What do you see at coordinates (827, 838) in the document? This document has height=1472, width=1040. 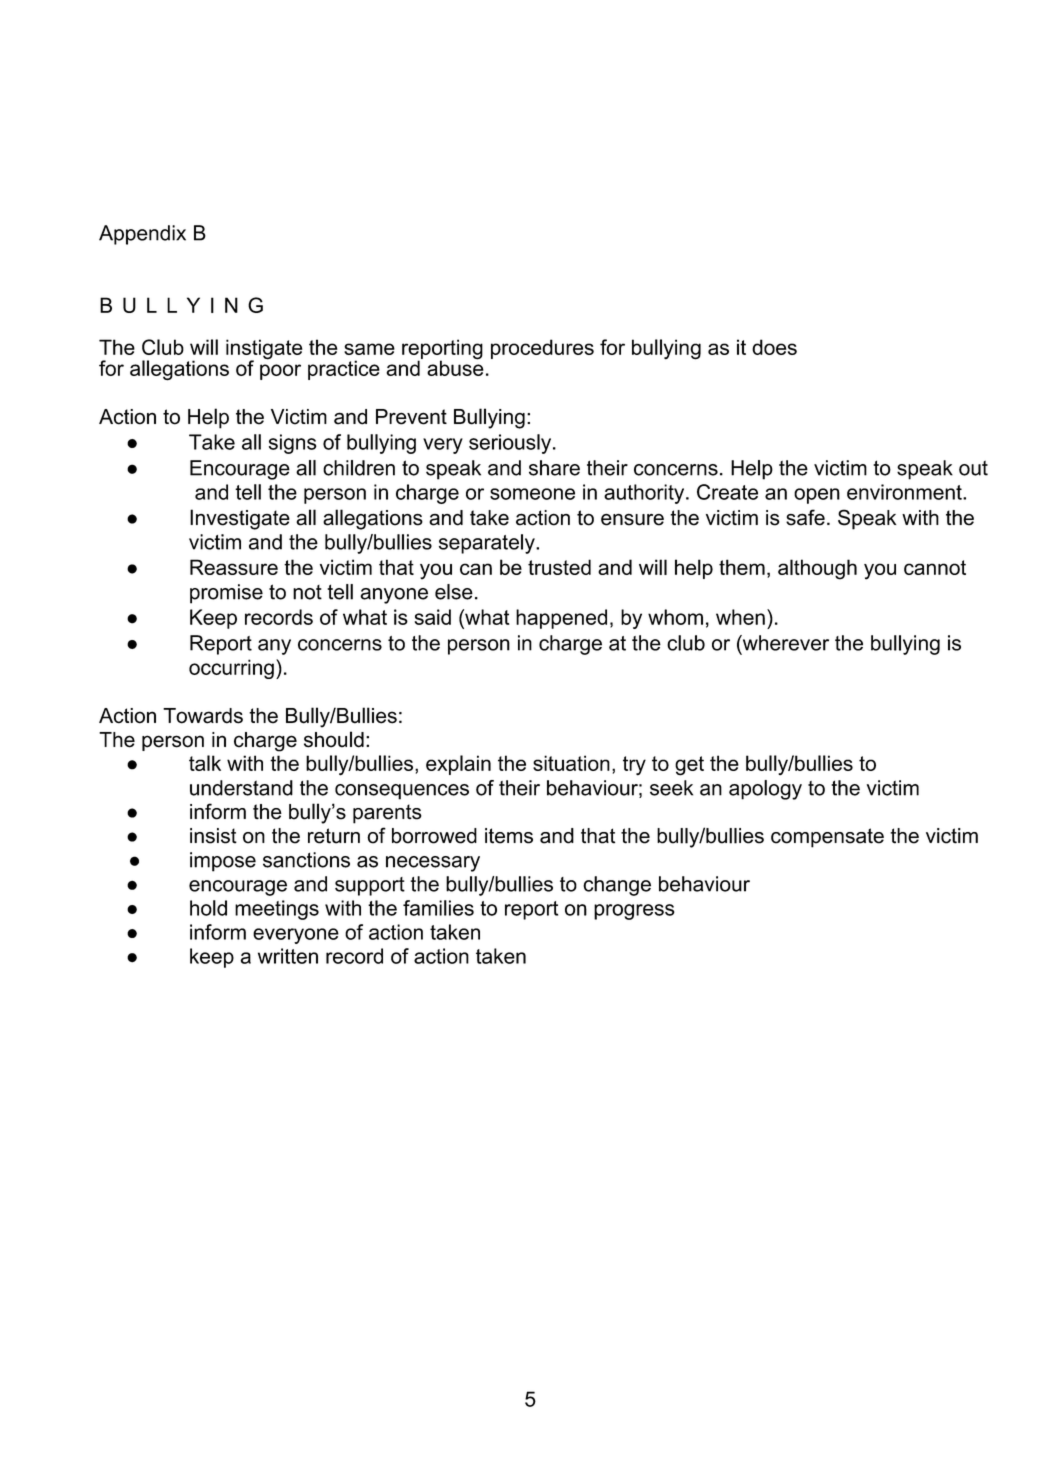 I see `compensate` at bounding box center [827, 838].
